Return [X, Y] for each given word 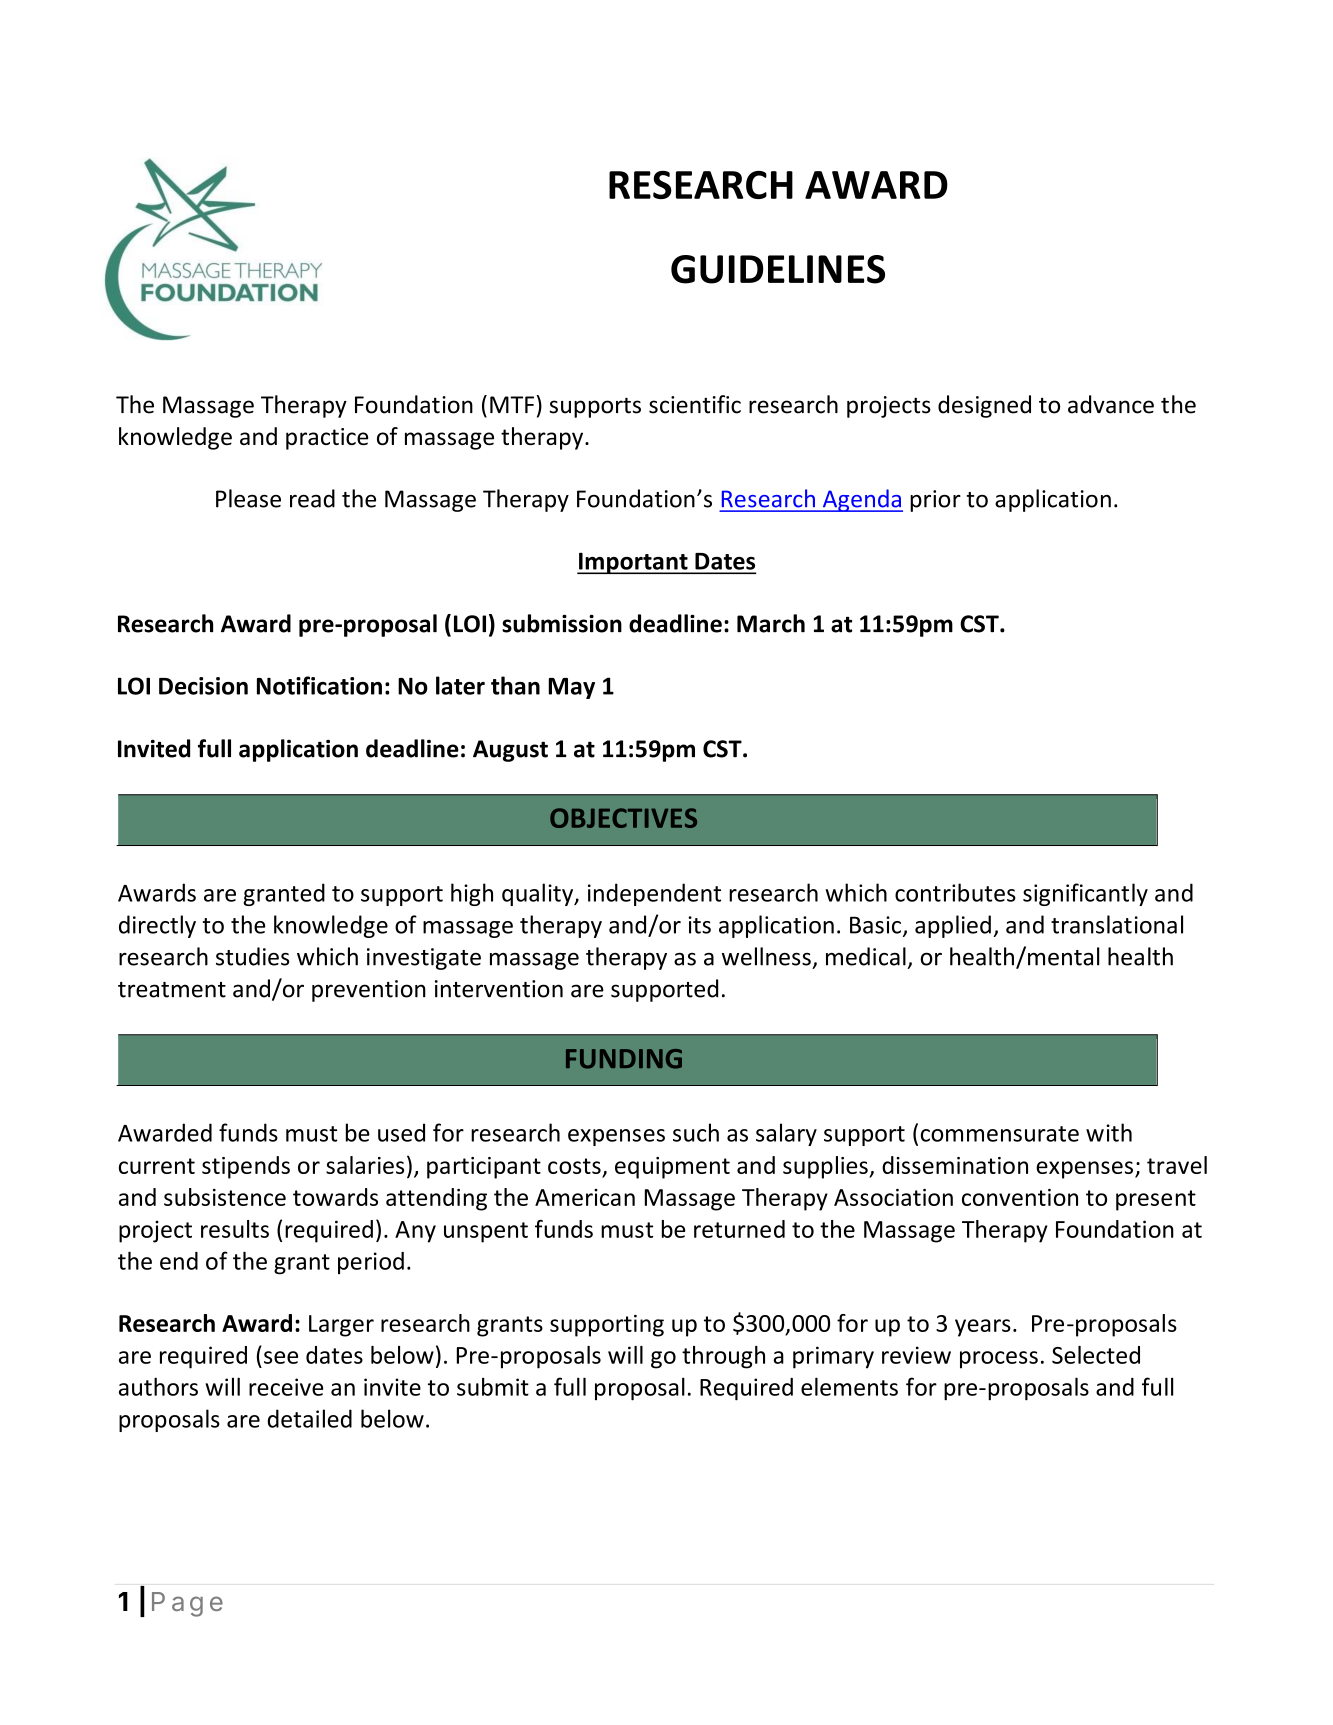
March [771, 623]
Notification [319, 685]
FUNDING [624, 1059]
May [571, 688]
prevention [369, 991]
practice [327, 439]
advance [1111, 404]
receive [286, 1387]
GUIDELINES [778, 269]
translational [1117, 924]
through [723, 1357]
